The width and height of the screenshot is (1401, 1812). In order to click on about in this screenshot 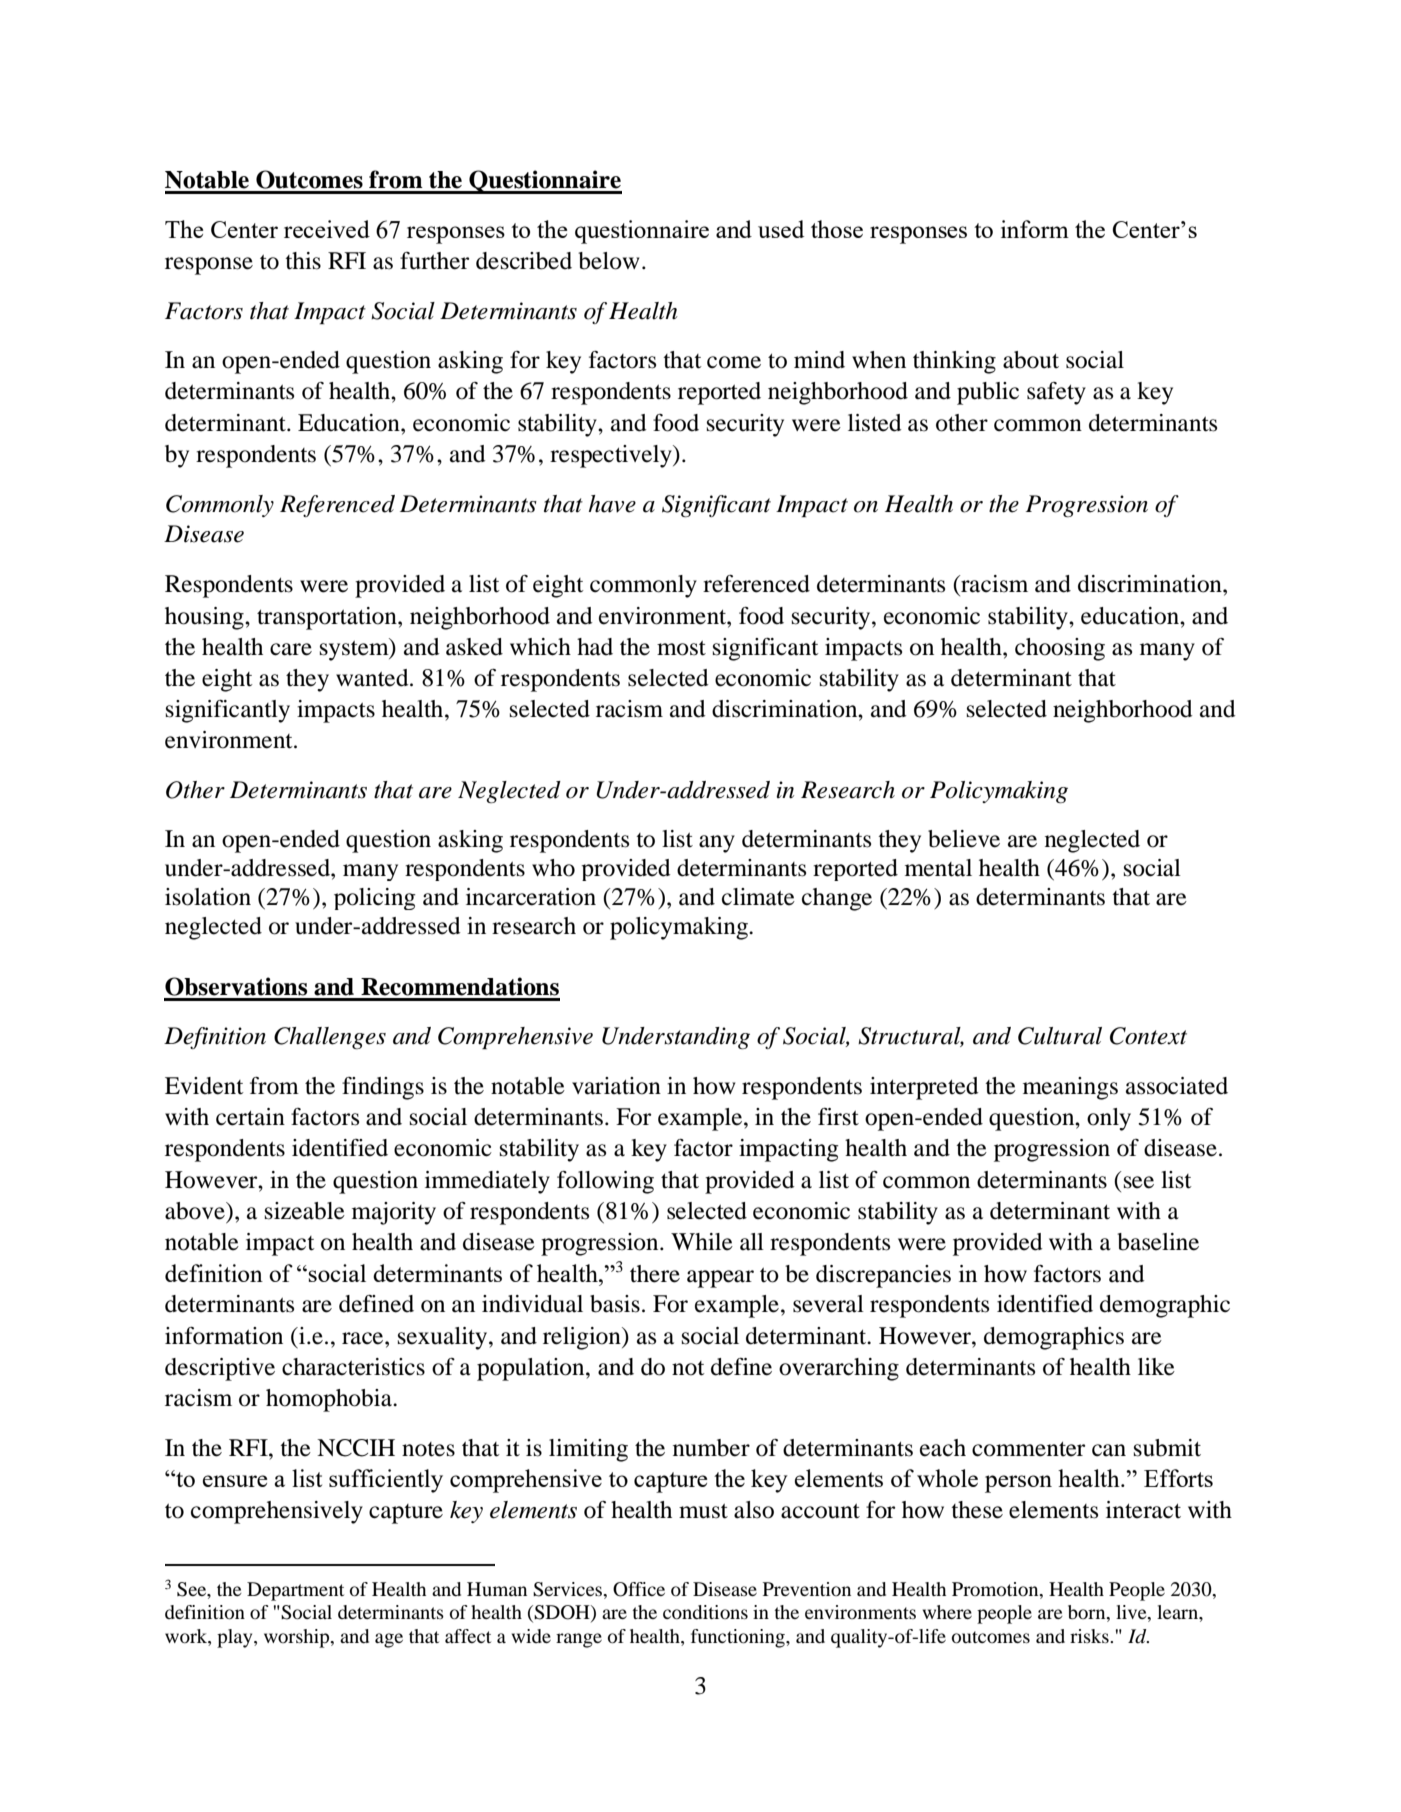, I will do `click(1031, 360)`.
